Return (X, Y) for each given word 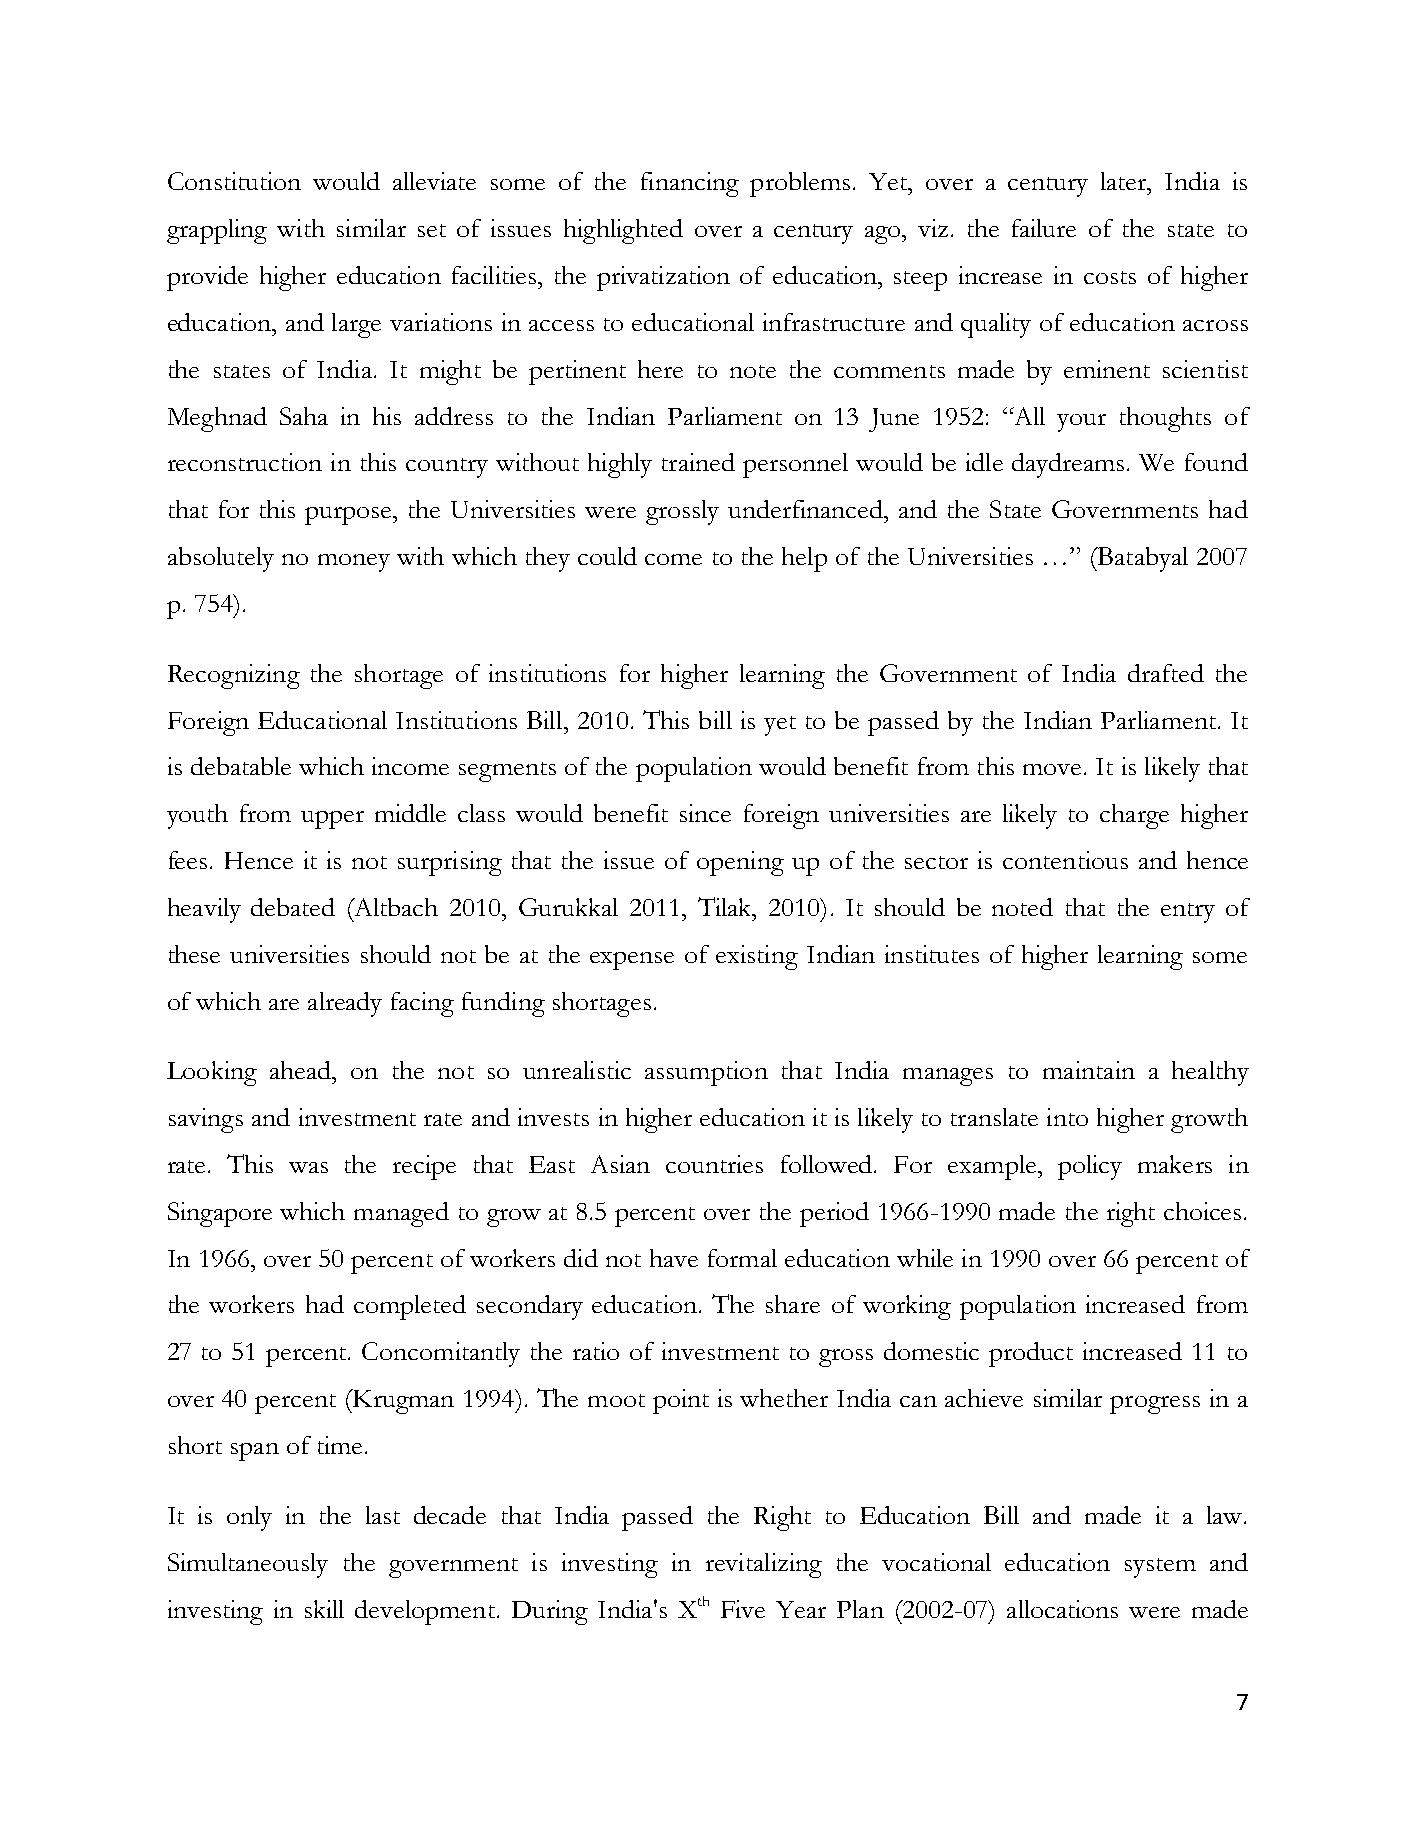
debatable (241, 766)
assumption (706, 1073)
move (1052, 769)
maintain (1089, 1070)
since (705, 813)
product (1031, 1354)
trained (698, 462)
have (674, 1258)
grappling (217, 231)
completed (410, 1307)
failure (1044, 228)
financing (690, 184)
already (345, 1004)
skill (324, 1609)
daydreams (1068, 465)
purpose (350, 516)
